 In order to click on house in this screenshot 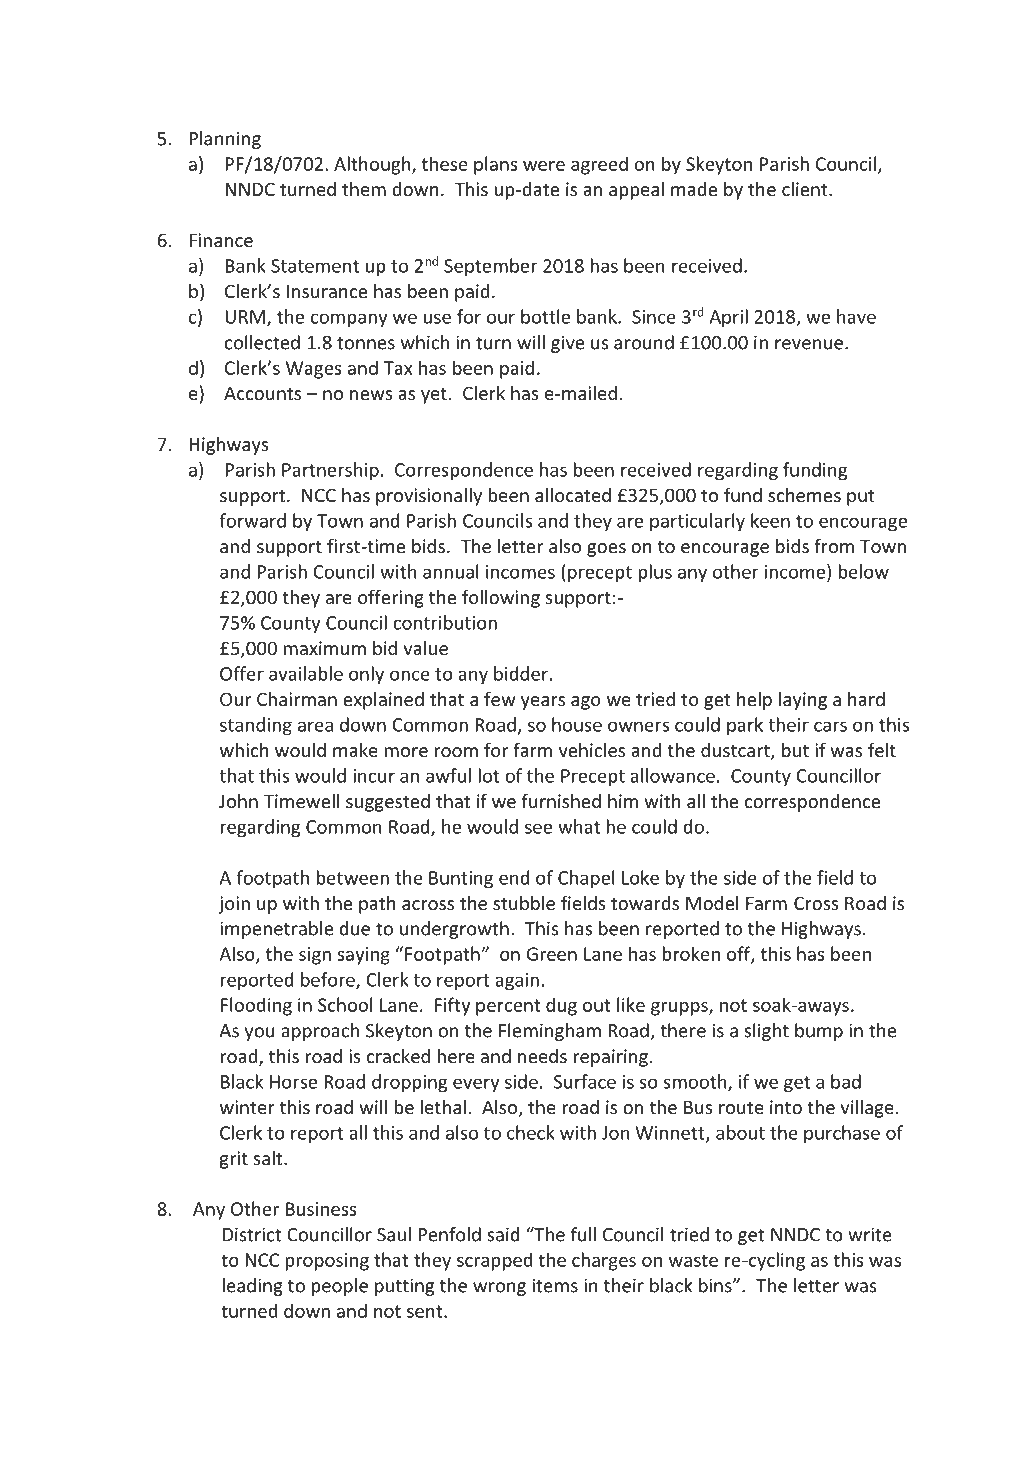, I will do `click(577, 724)`.
